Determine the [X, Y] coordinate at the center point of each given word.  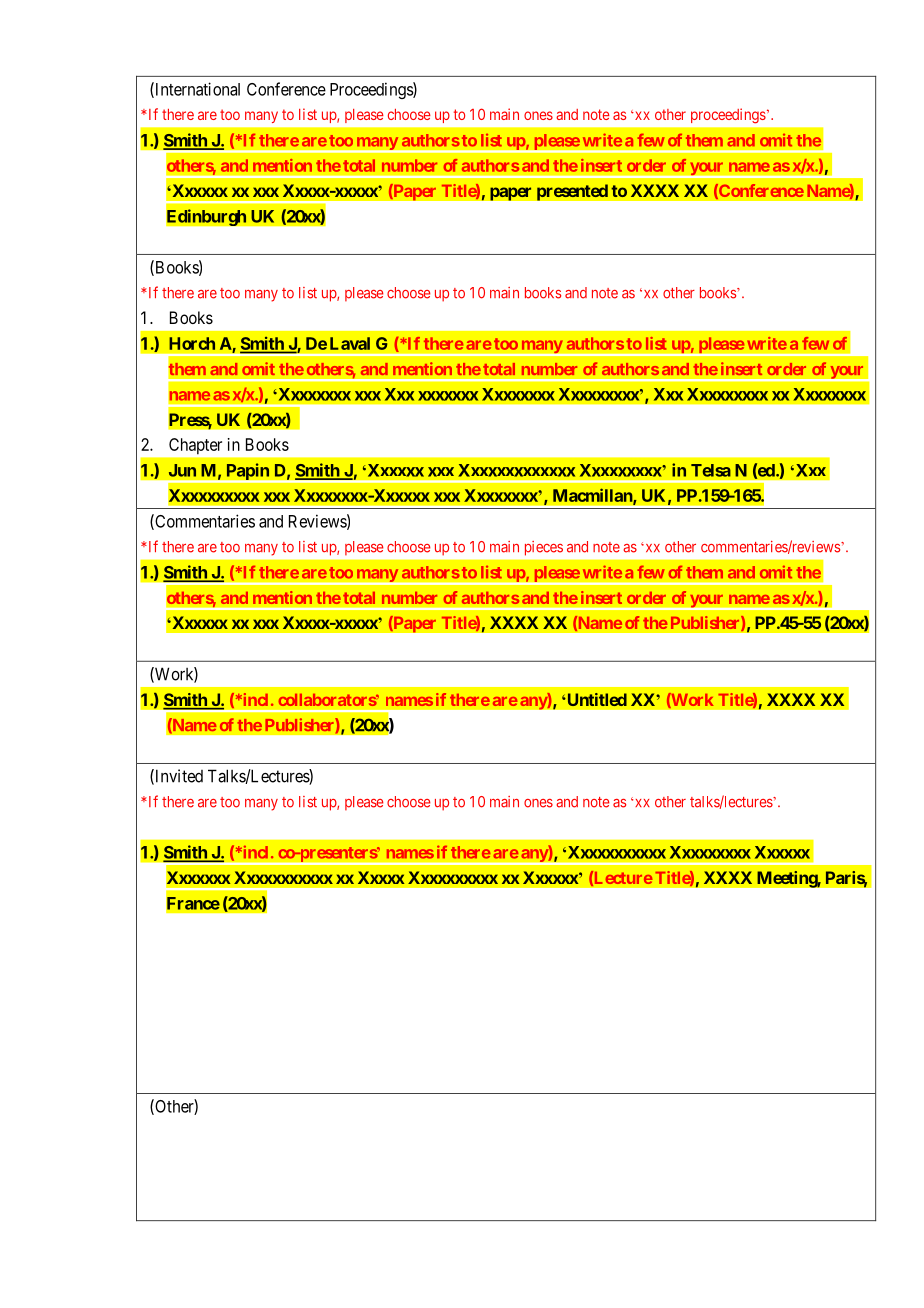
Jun [182, 470]
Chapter [195, 446]
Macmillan [593, 496]
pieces [544, 548]
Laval [350, 343]
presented [572, 192]
